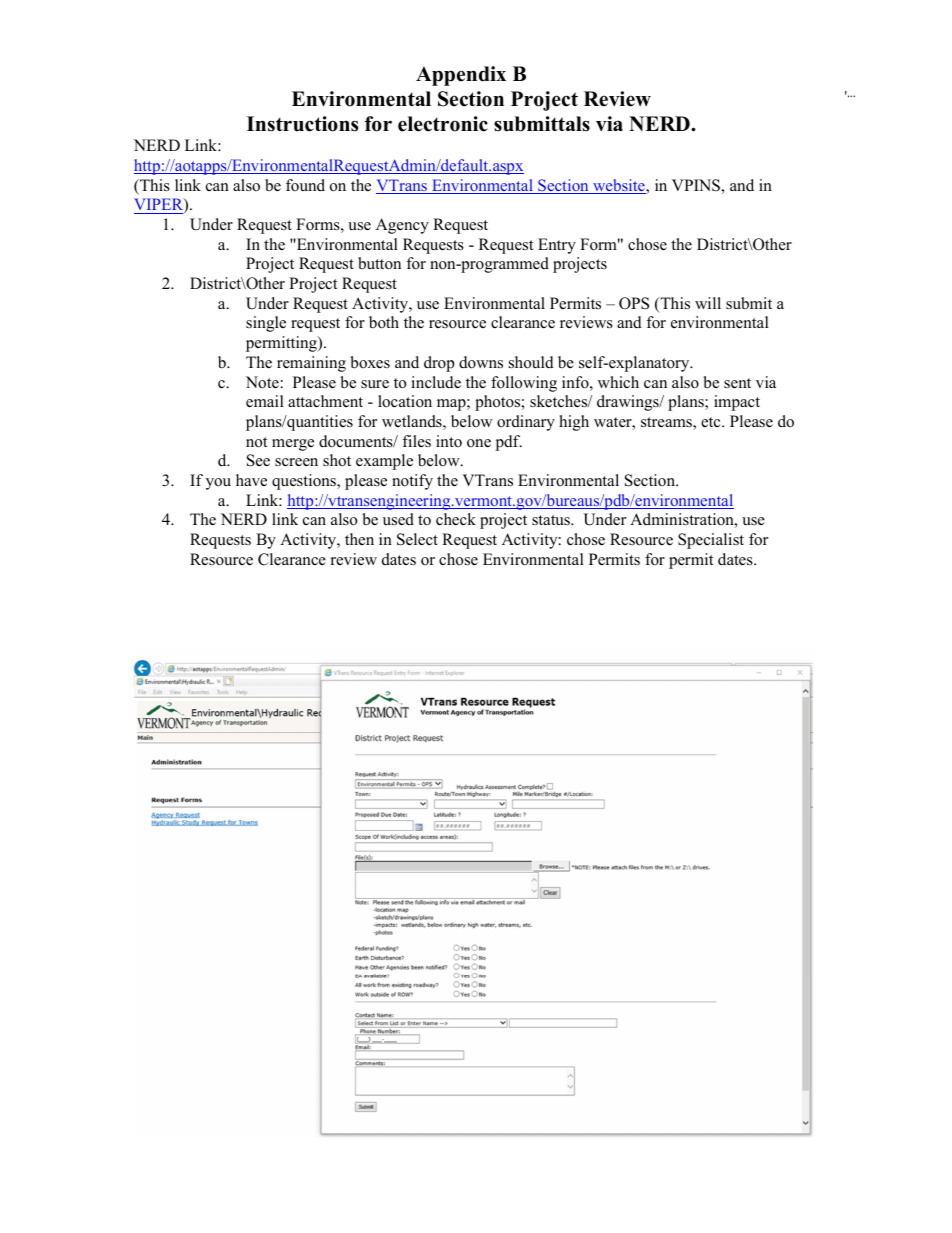 The image size is (952, 1233). I want to click on merge, so click(293, 445).
